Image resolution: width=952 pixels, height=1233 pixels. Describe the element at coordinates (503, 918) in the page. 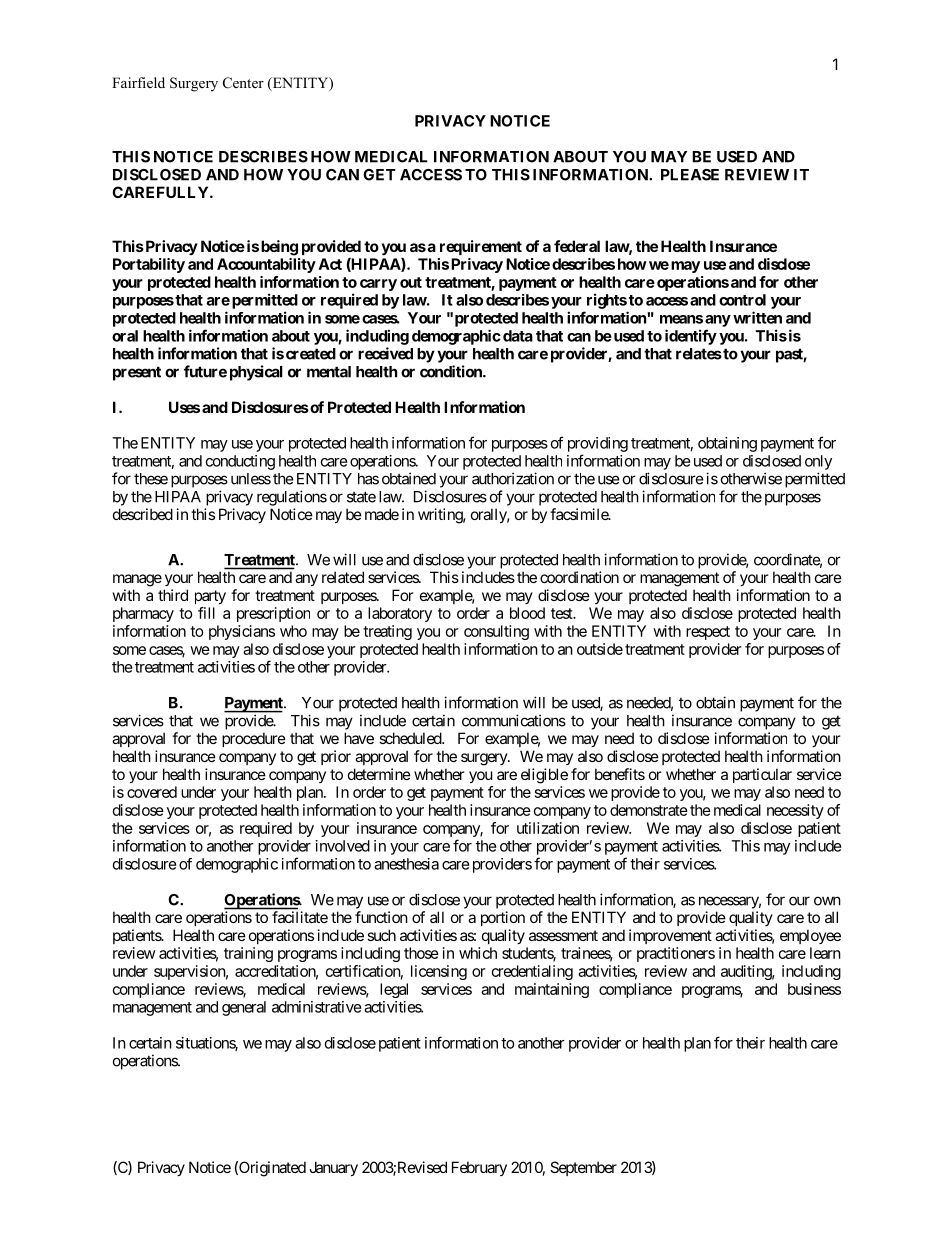

I see `portion` at that location.
